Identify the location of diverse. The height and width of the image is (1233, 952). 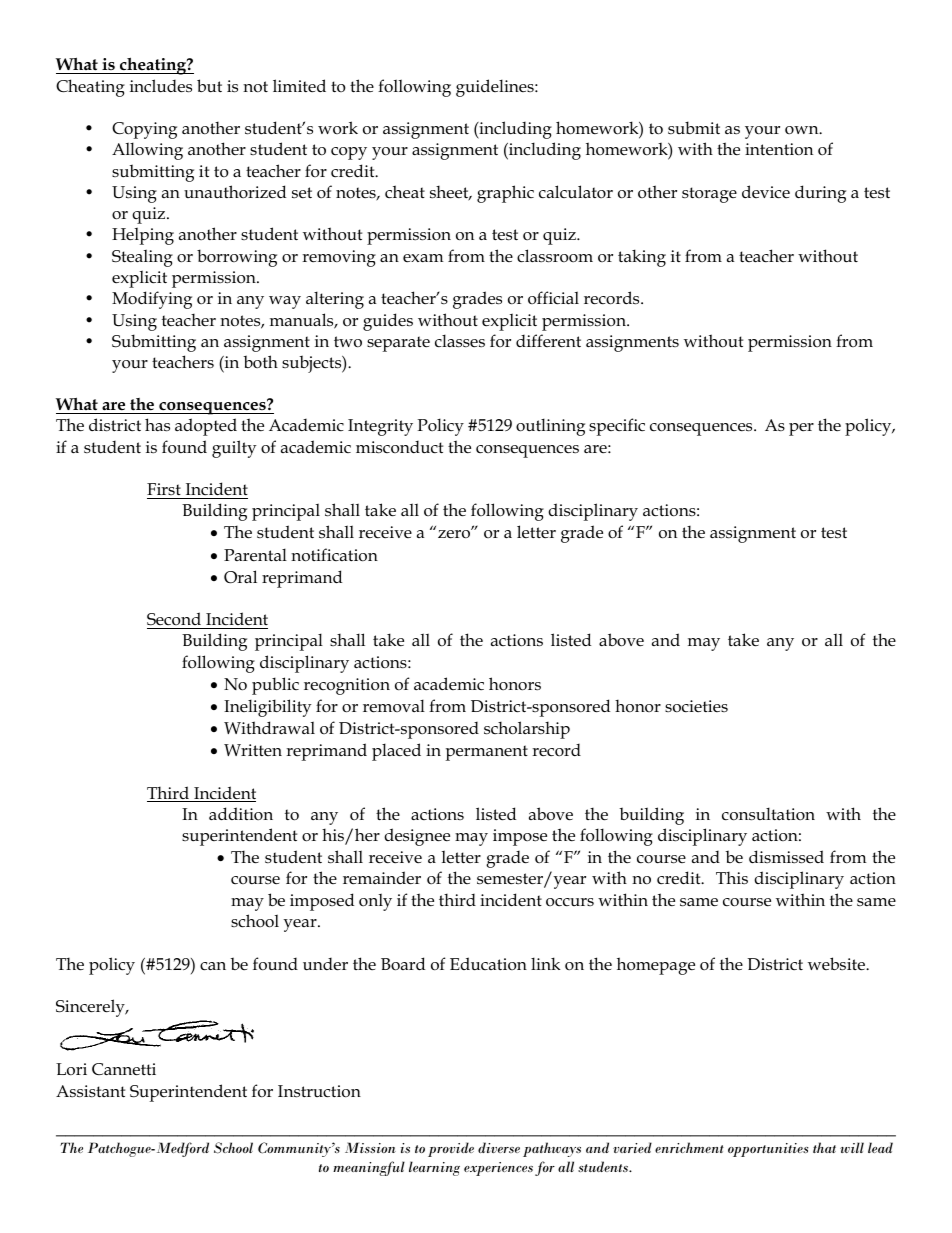
(499, 1147).
